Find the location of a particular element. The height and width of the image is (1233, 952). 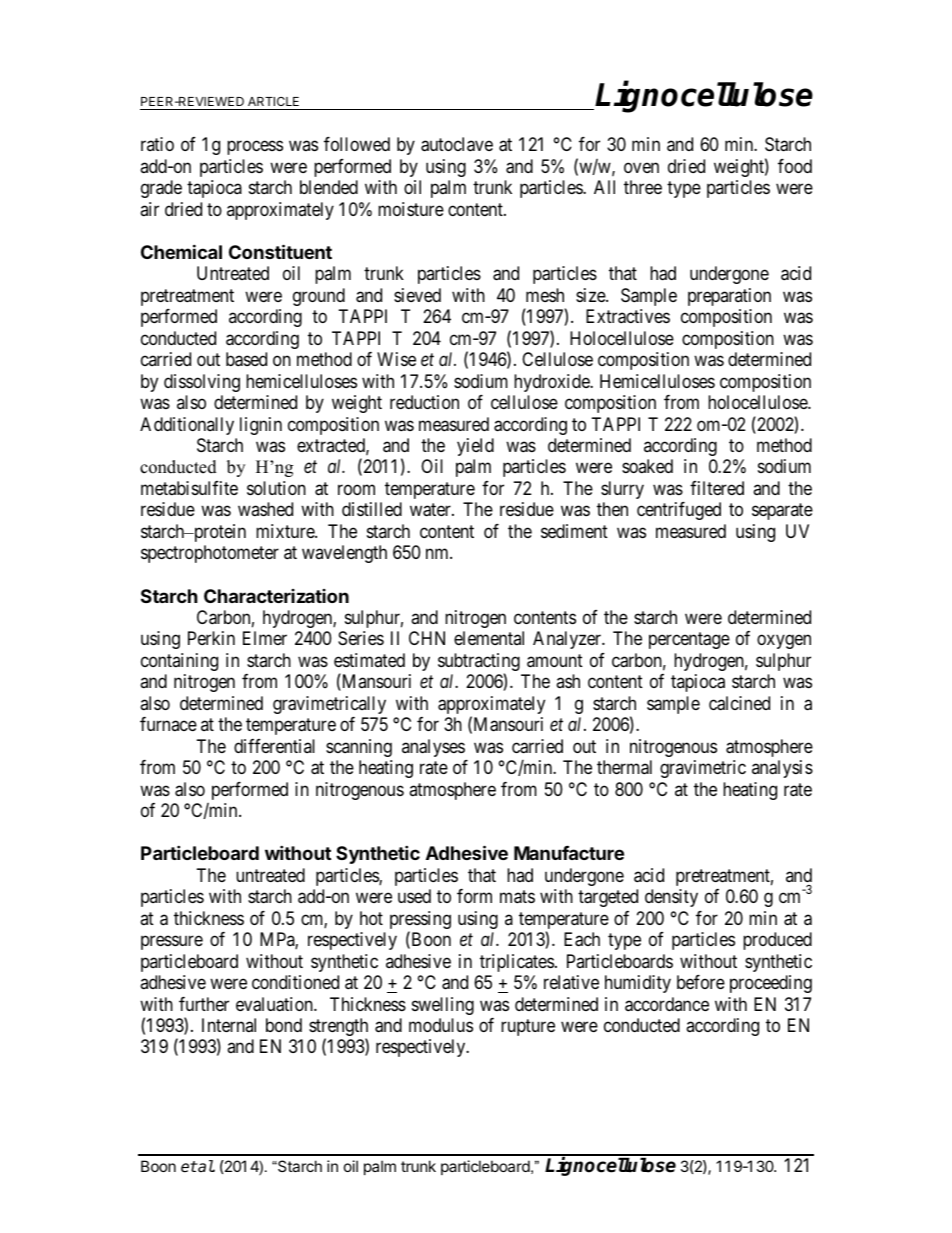

analysis is located at coordinates (782, 769).
